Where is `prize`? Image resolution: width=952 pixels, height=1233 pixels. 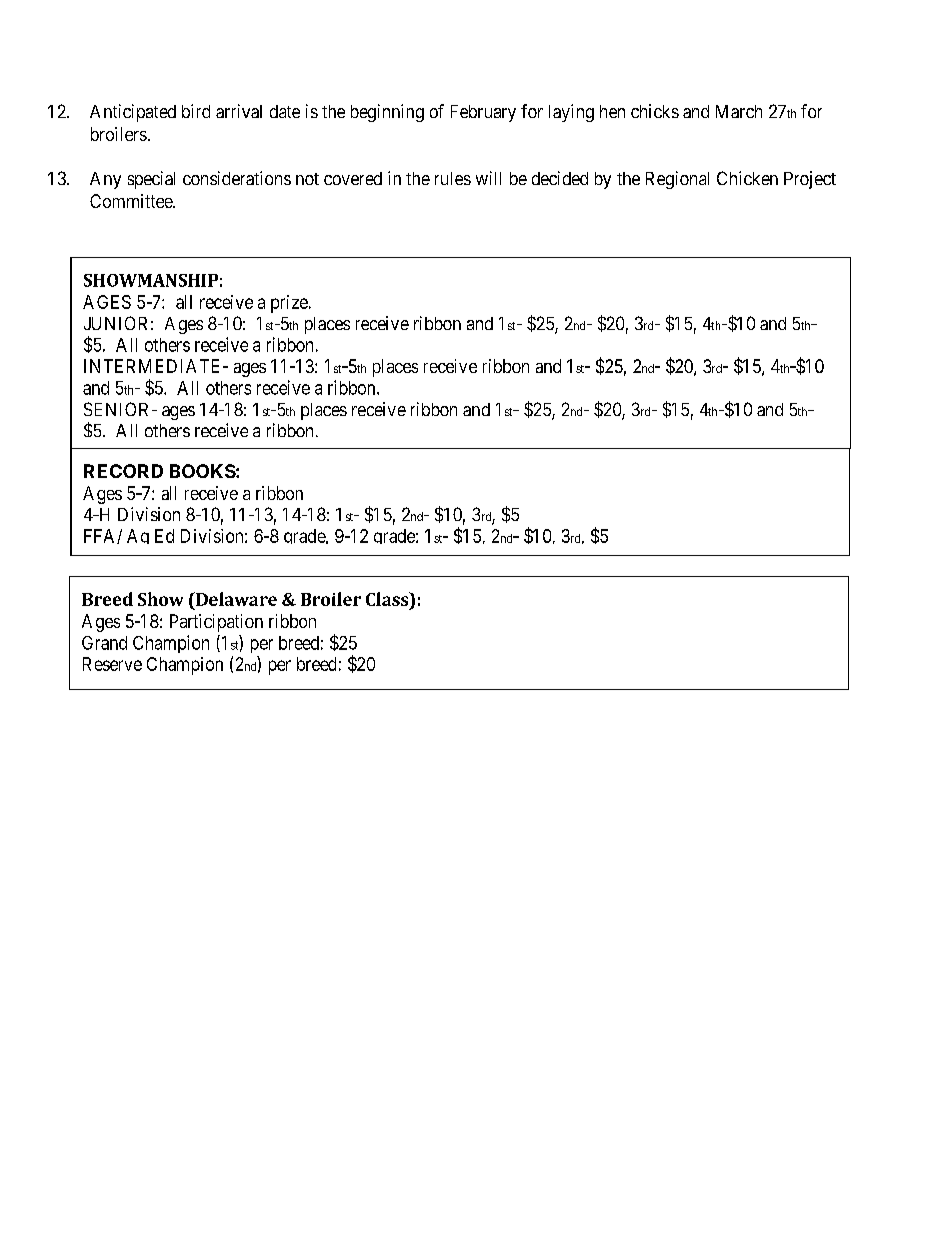
prize is located at coordinates (289, 304).
